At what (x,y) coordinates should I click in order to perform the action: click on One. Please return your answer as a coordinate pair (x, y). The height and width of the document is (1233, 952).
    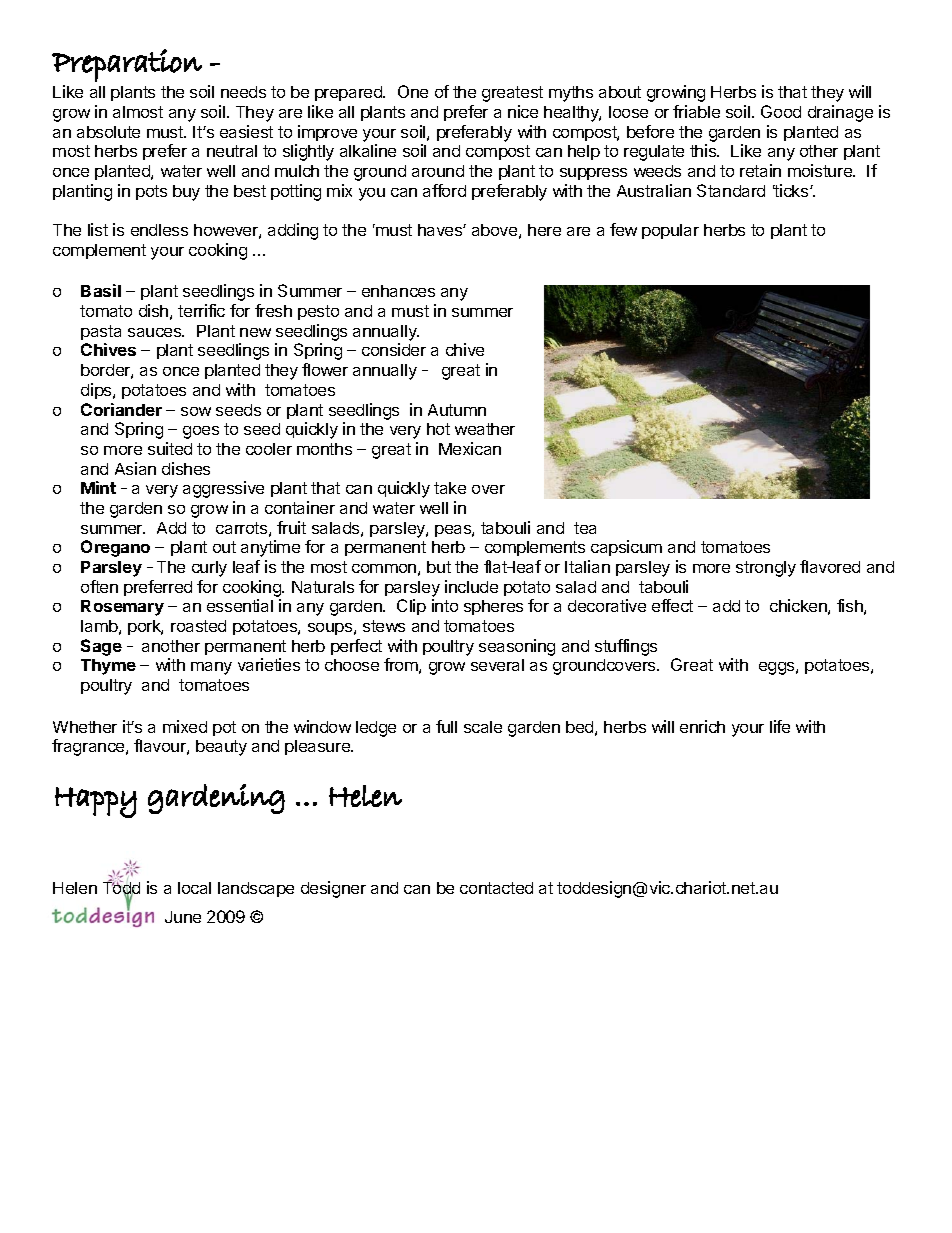
    Looking at the image, I should click on (413, 91).
